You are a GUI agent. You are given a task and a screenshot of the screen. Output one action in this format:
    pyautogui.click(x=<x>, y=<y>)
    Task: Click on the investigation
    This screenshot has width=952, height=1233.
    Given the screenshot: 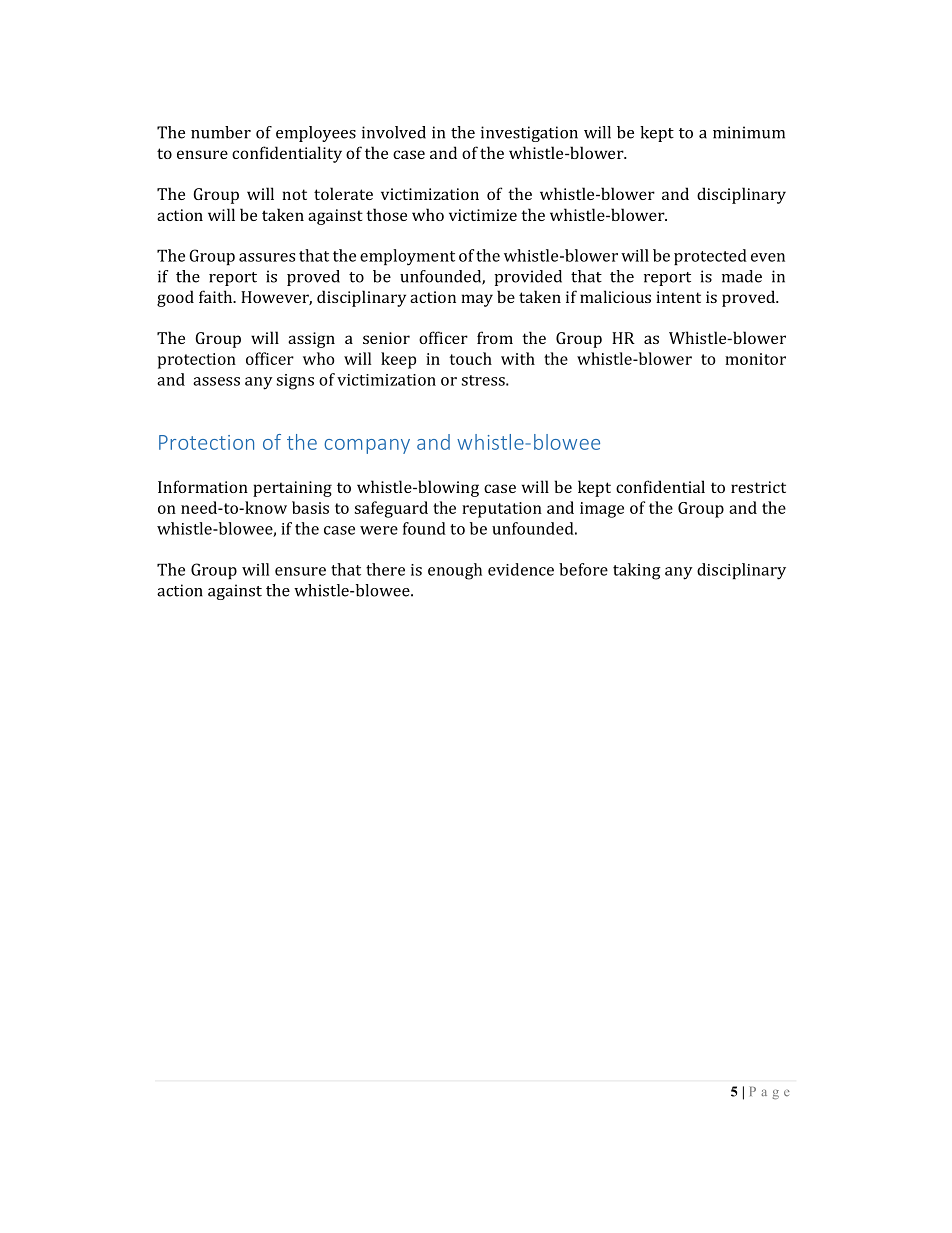 What is the action you would take?
    pyautogui.click(x=529, y=134)
